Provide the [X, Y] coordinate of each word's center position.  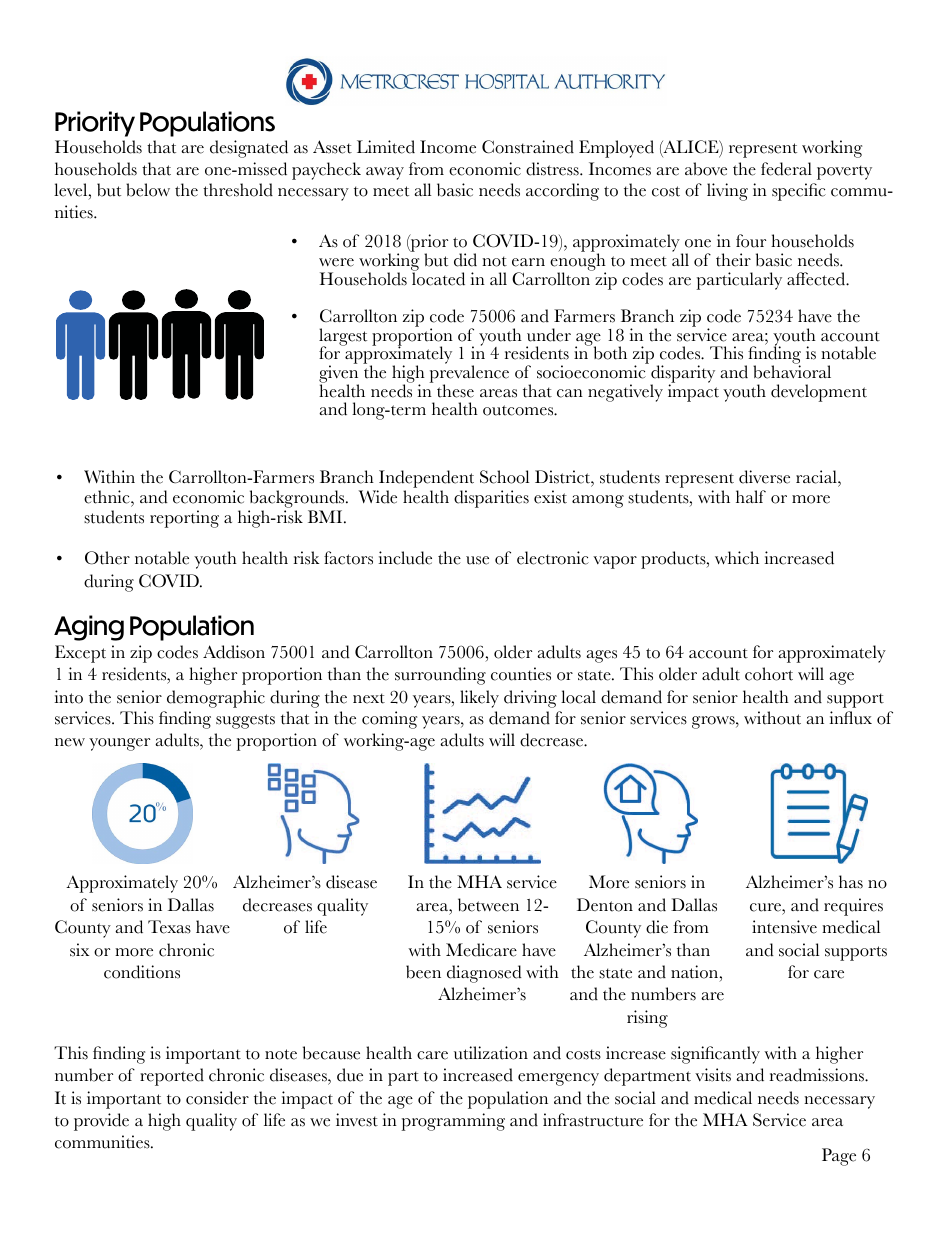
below [148, 190]
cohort [769, 674]
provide [101, 1122]
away [385, 173]
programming [453, 1122]
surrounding [440, 676]
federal [786, 169]
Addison [234, 652]
